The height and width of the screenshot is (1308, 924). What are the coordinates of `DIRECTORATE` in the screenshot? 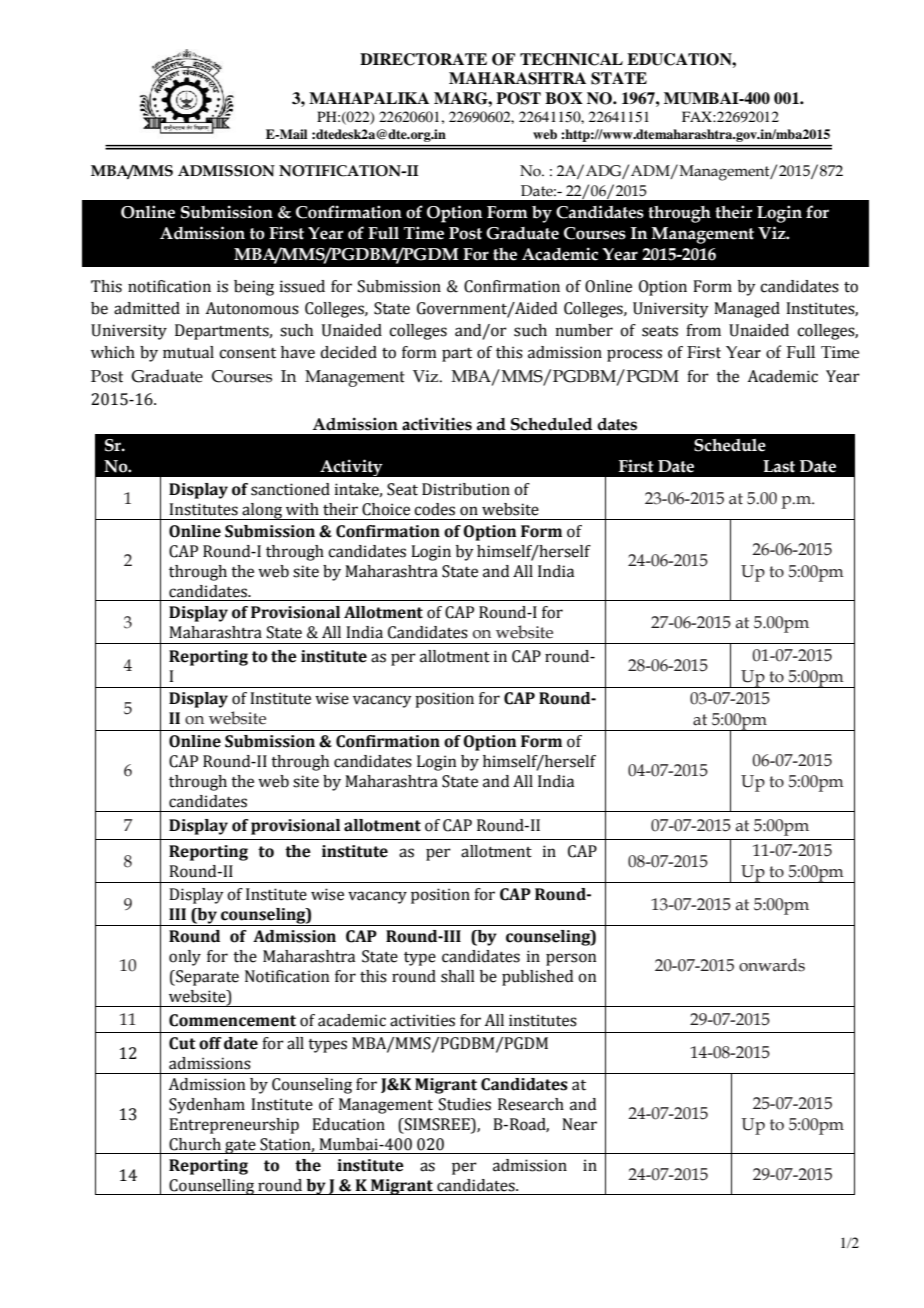 It's located at (423, 59).
